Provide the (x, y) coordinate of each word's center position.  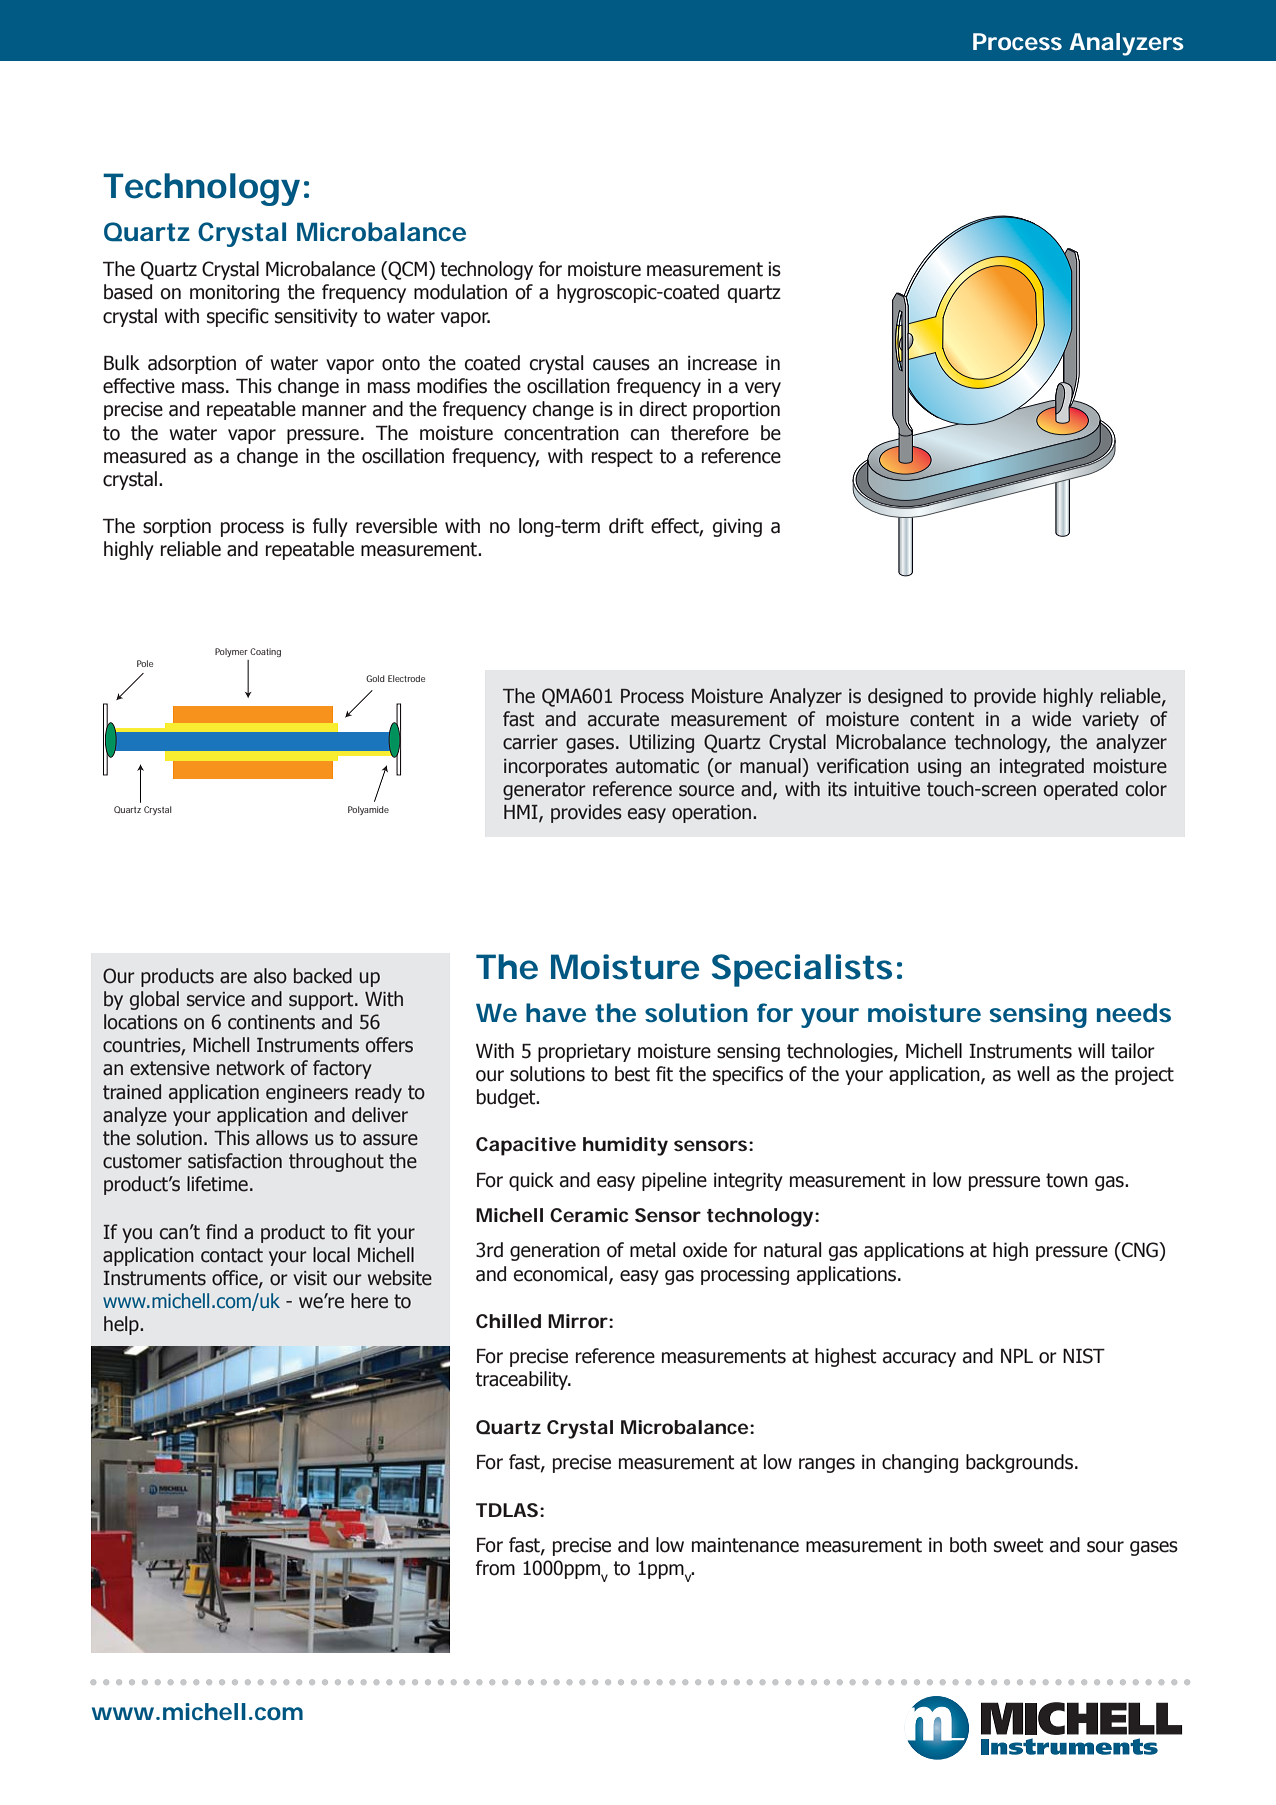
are (233, 978)
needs (1134, 1012)
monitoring (234, 294)
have (556, 1012)
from (495, 1568)
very (763, 389)
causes (621, 365)
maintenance (745, 1545)
